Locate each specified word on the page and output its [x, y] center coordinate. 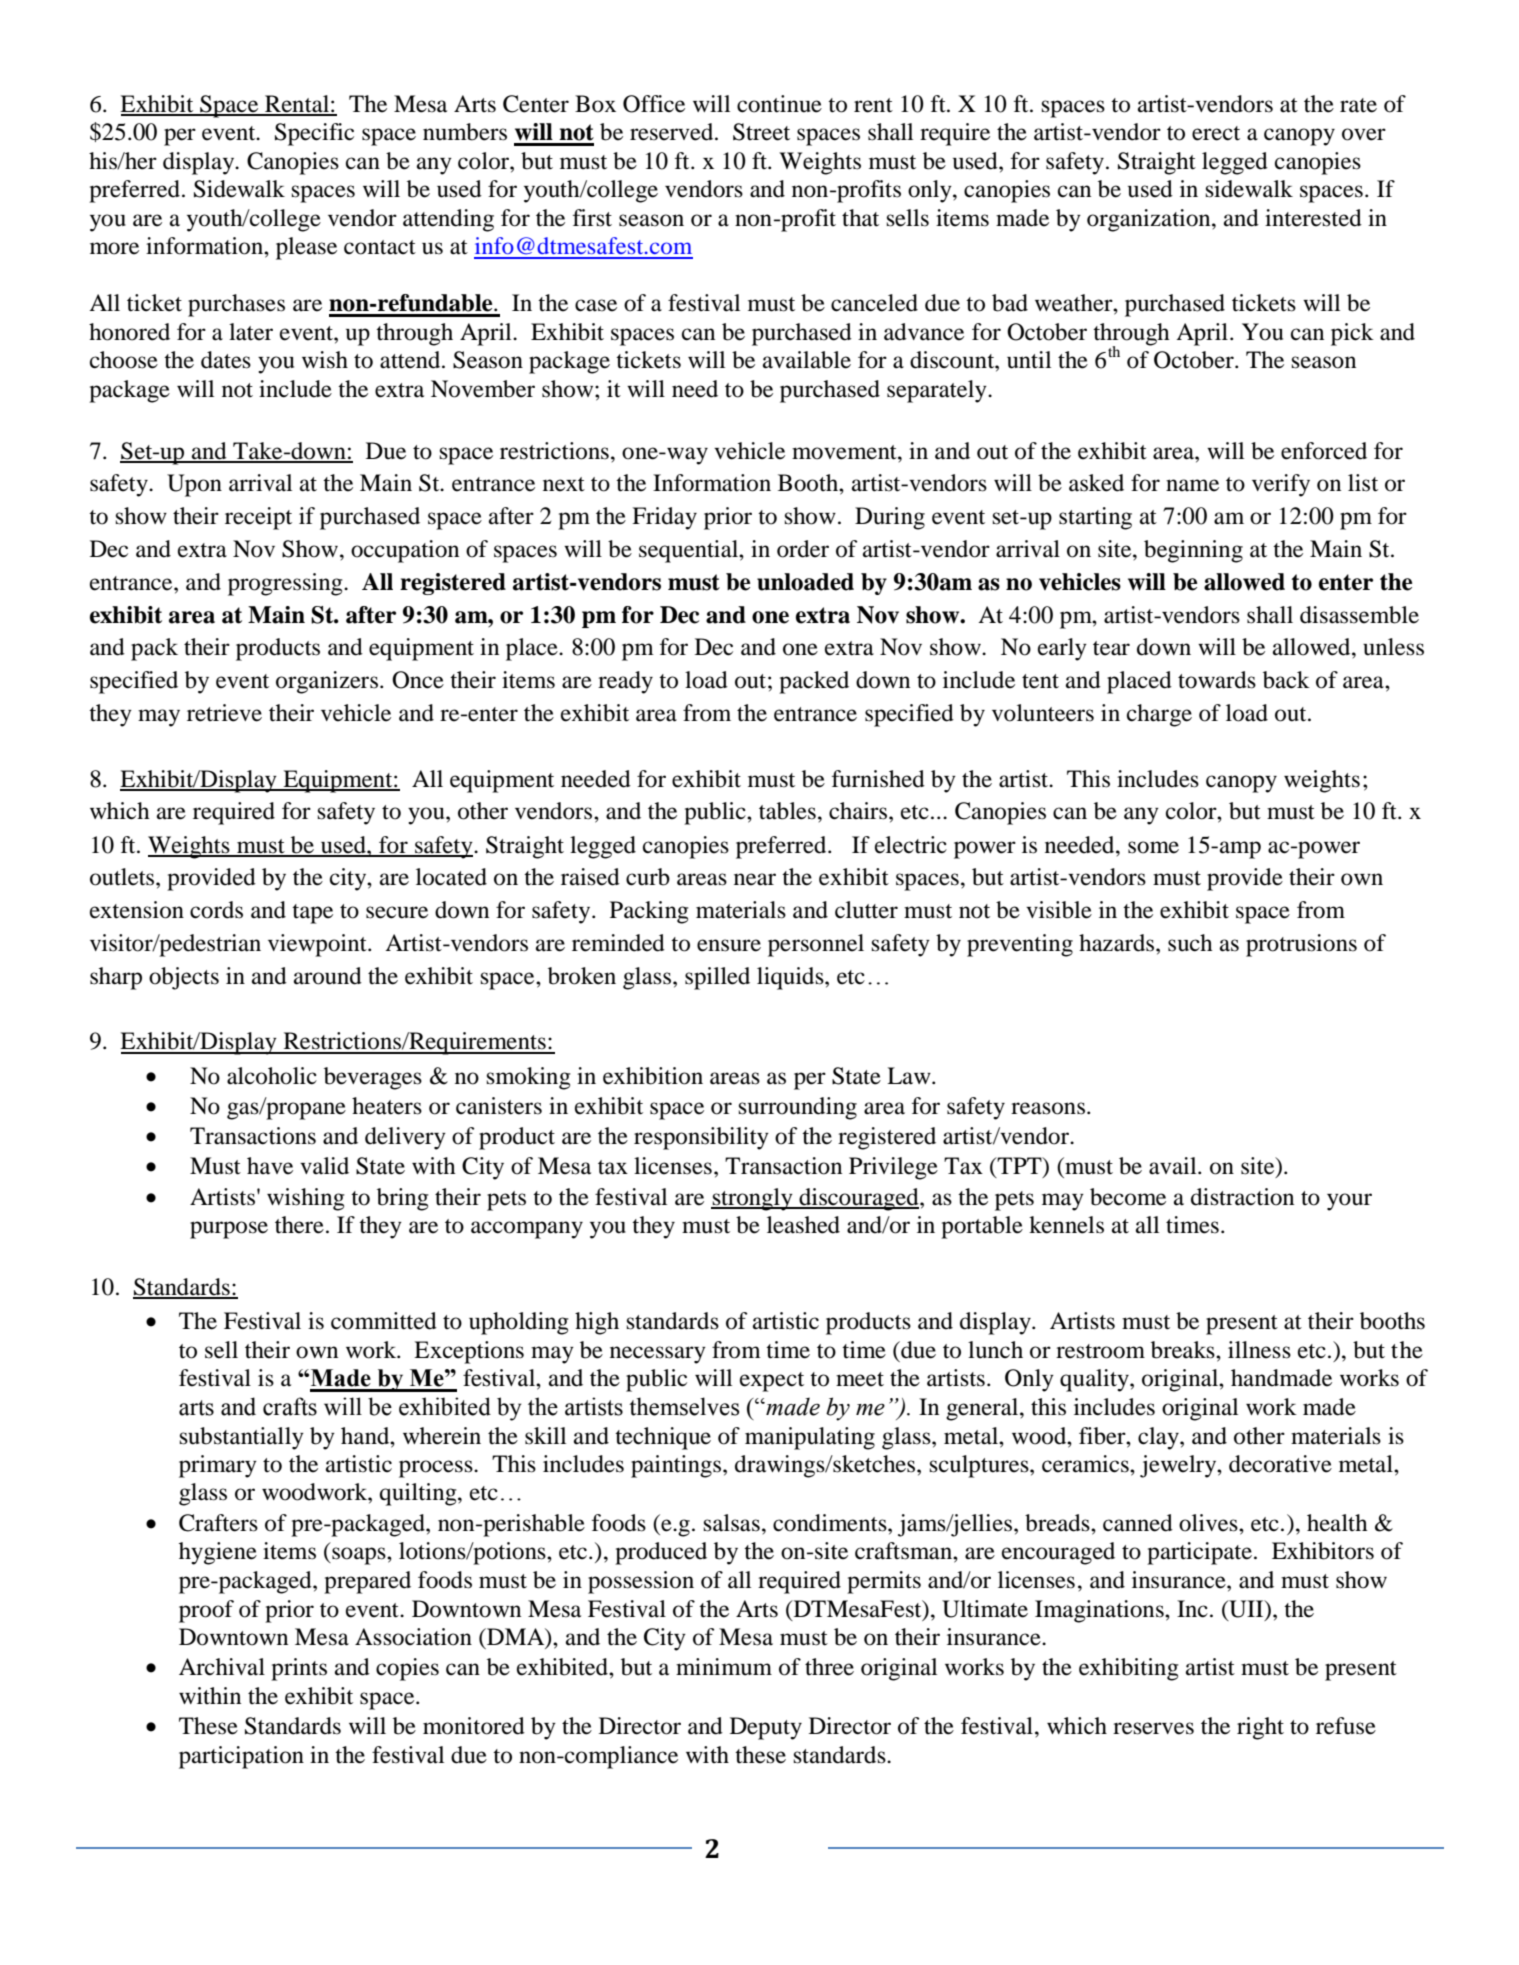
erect [1216, 133]
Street [761, 132]
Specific [314, 134]
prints [299, 1669]
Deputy [766, 1728]
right [1260, 1728]
